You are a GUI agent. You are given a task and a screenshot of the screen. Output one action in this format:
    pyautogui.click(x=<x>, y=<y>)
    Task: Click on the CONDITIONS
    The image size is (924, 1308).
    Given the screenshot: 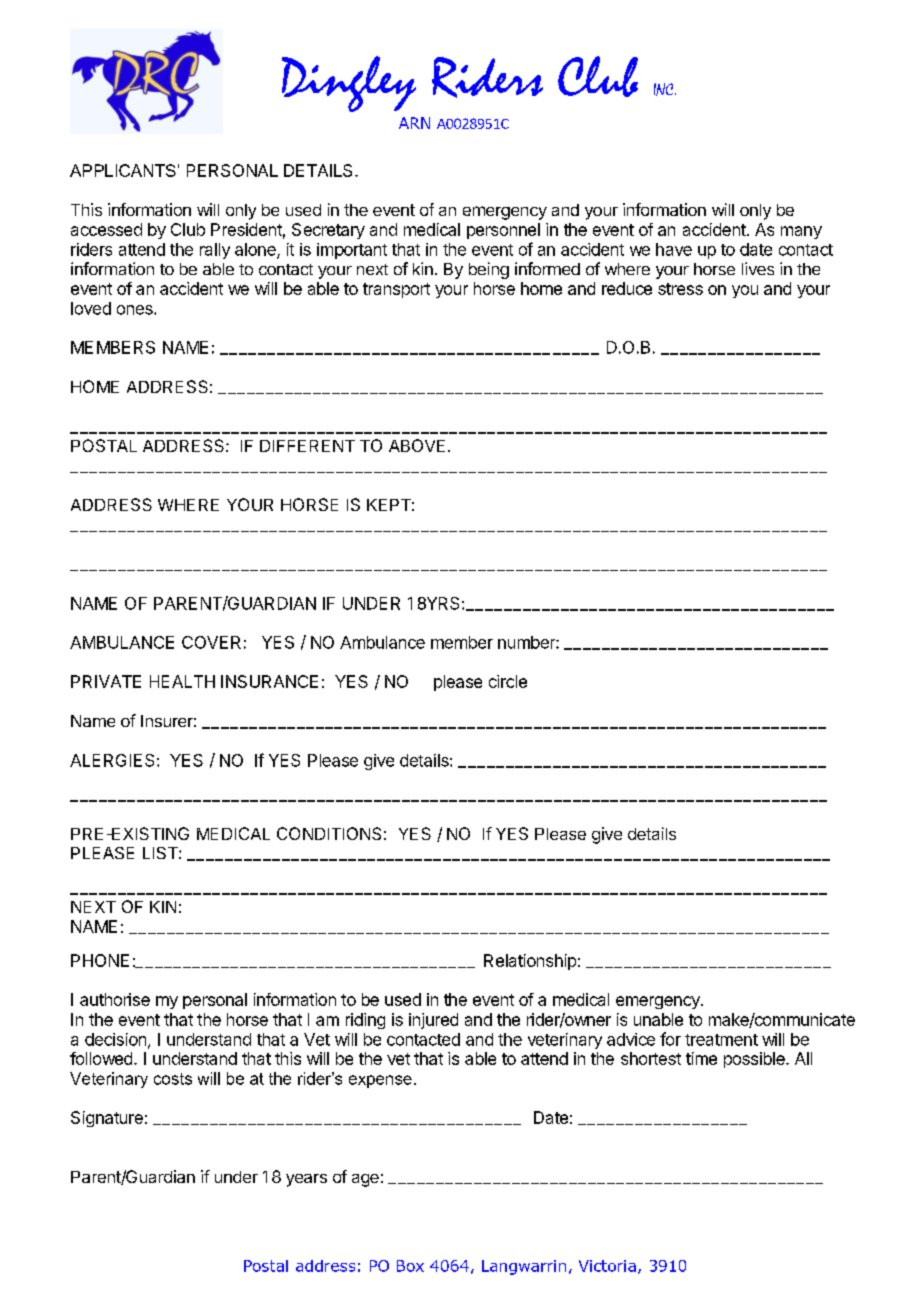 What is the action you would take?
    pyautogui.click(x=329, y=833)
